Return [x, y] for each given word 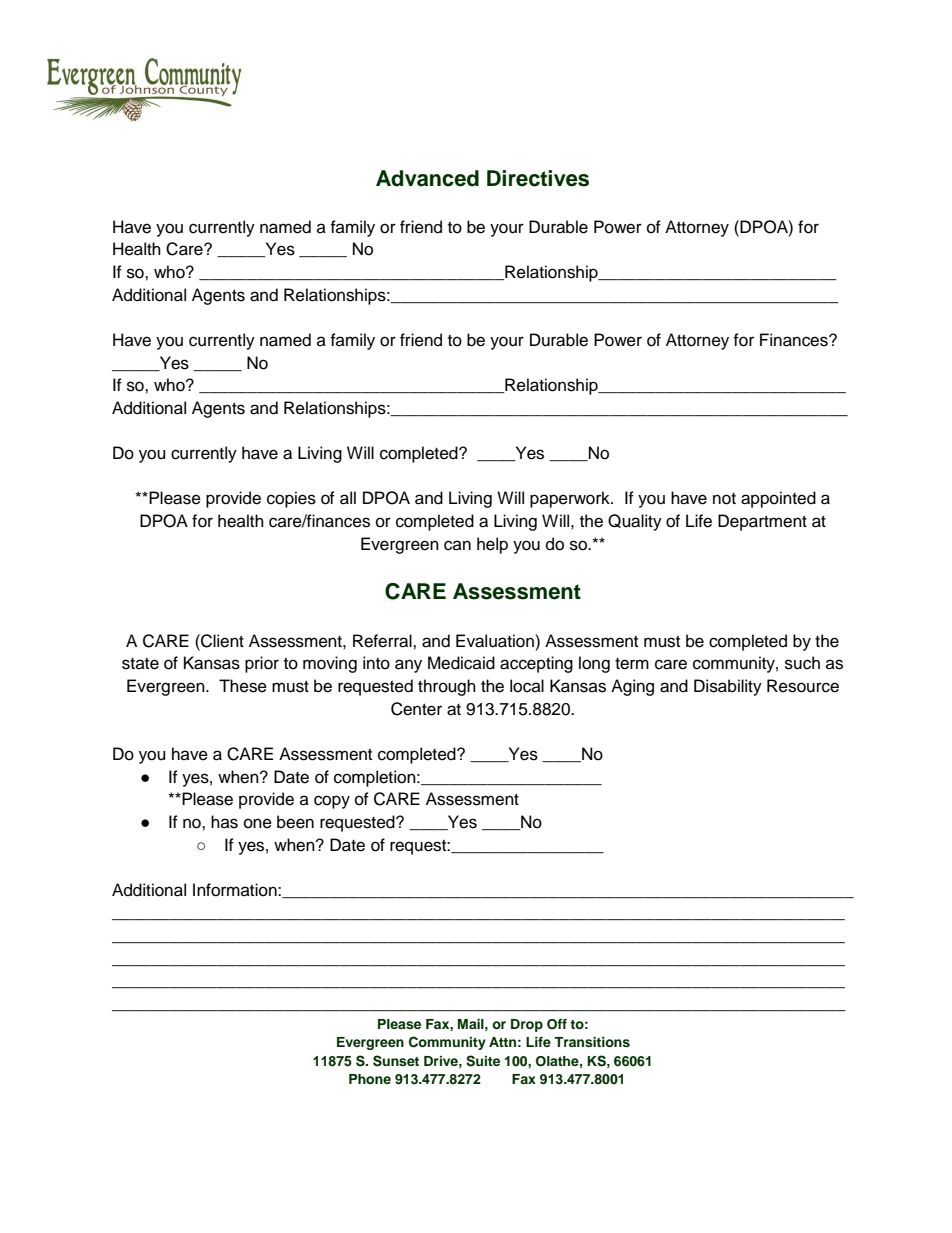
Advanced [427, 178]
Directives [538, 178]
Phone [370, 1079]
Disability [728, 687]
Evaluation [496, 641]
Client [221, 641]
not [724, 499]
